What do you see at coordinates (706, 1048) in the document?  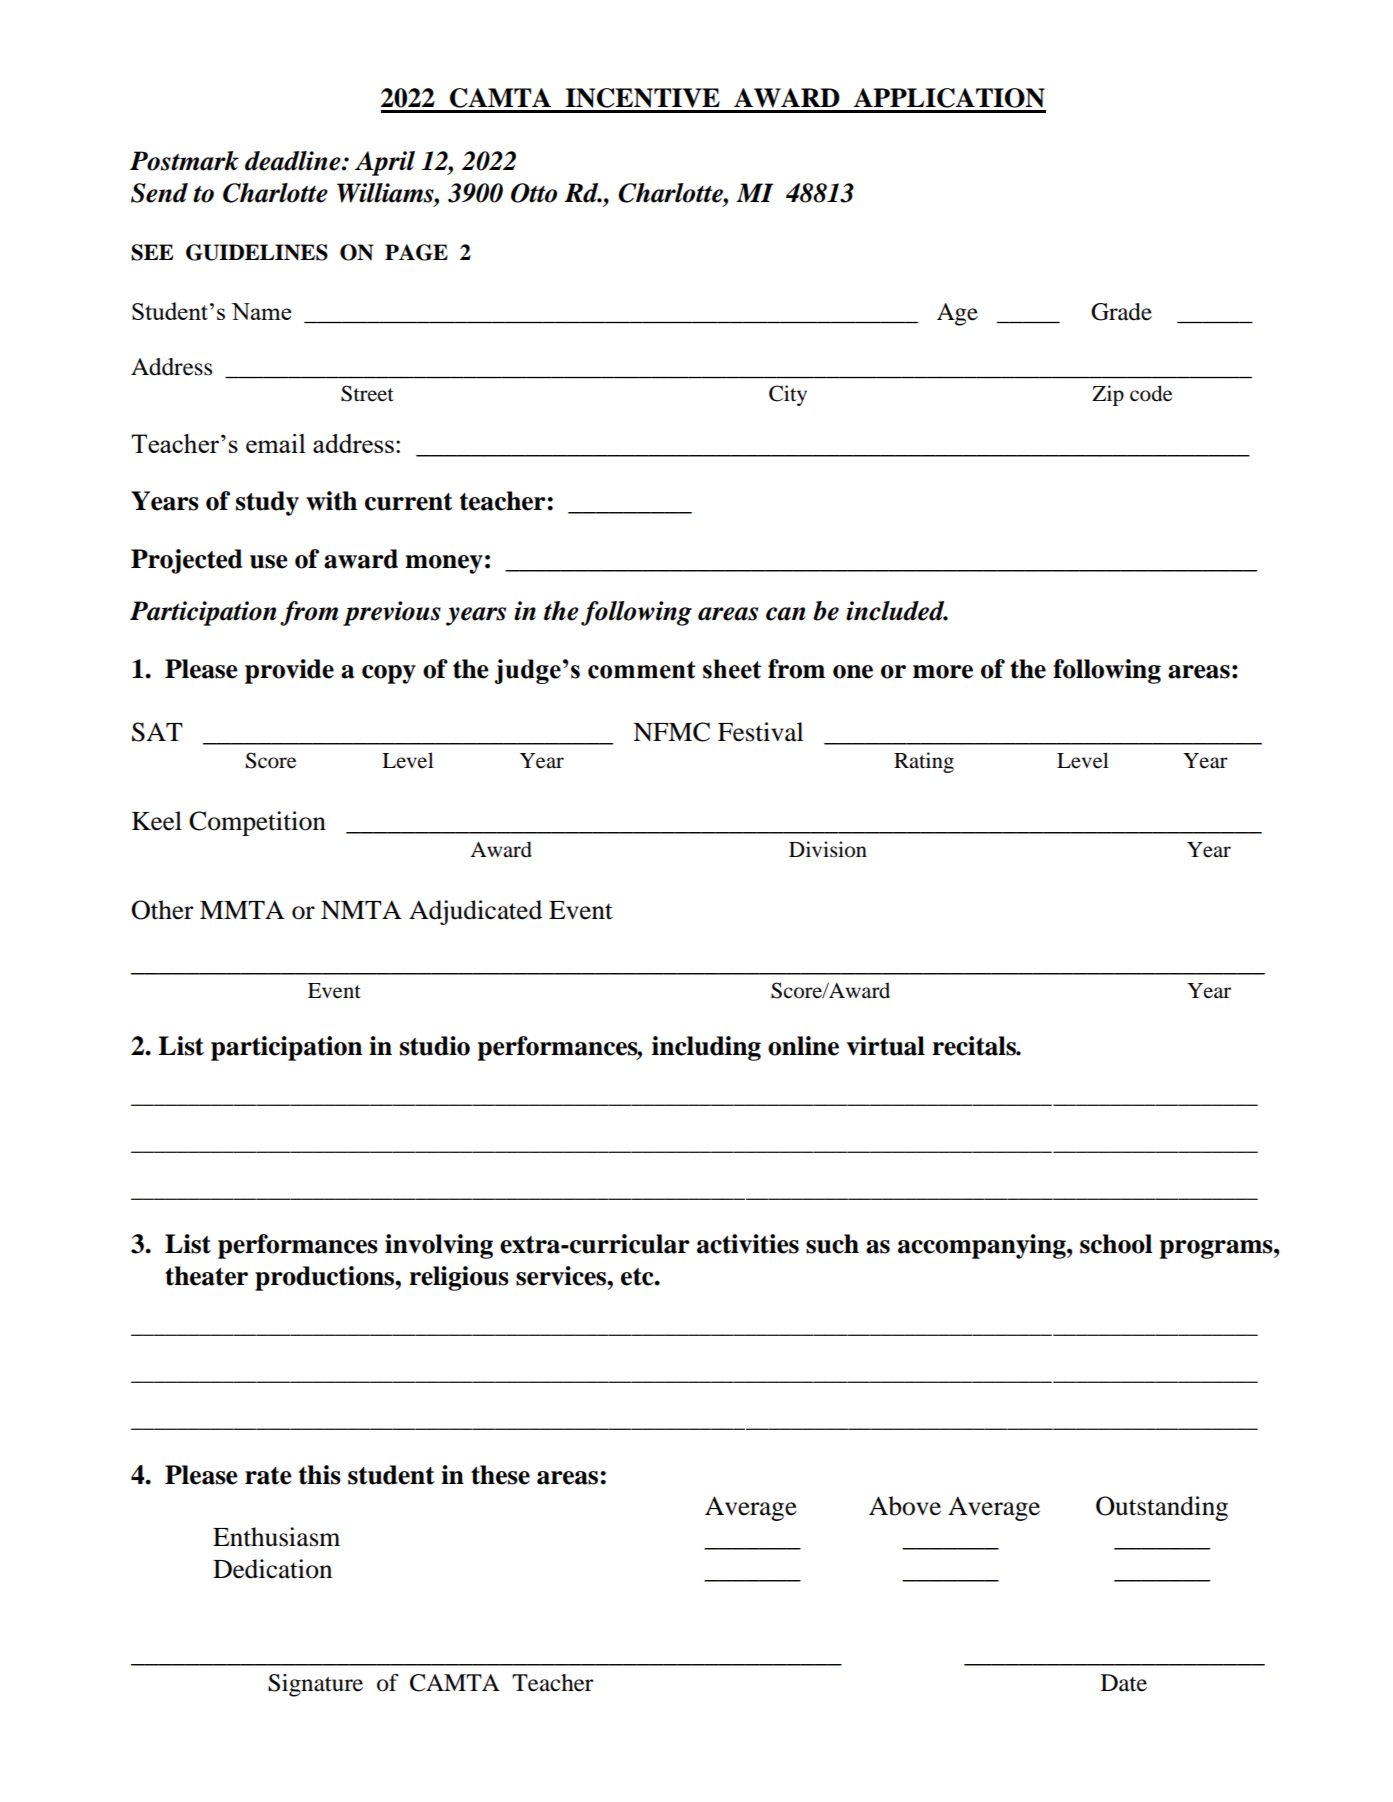 I see `including` at bounding box center [706, 1048].
